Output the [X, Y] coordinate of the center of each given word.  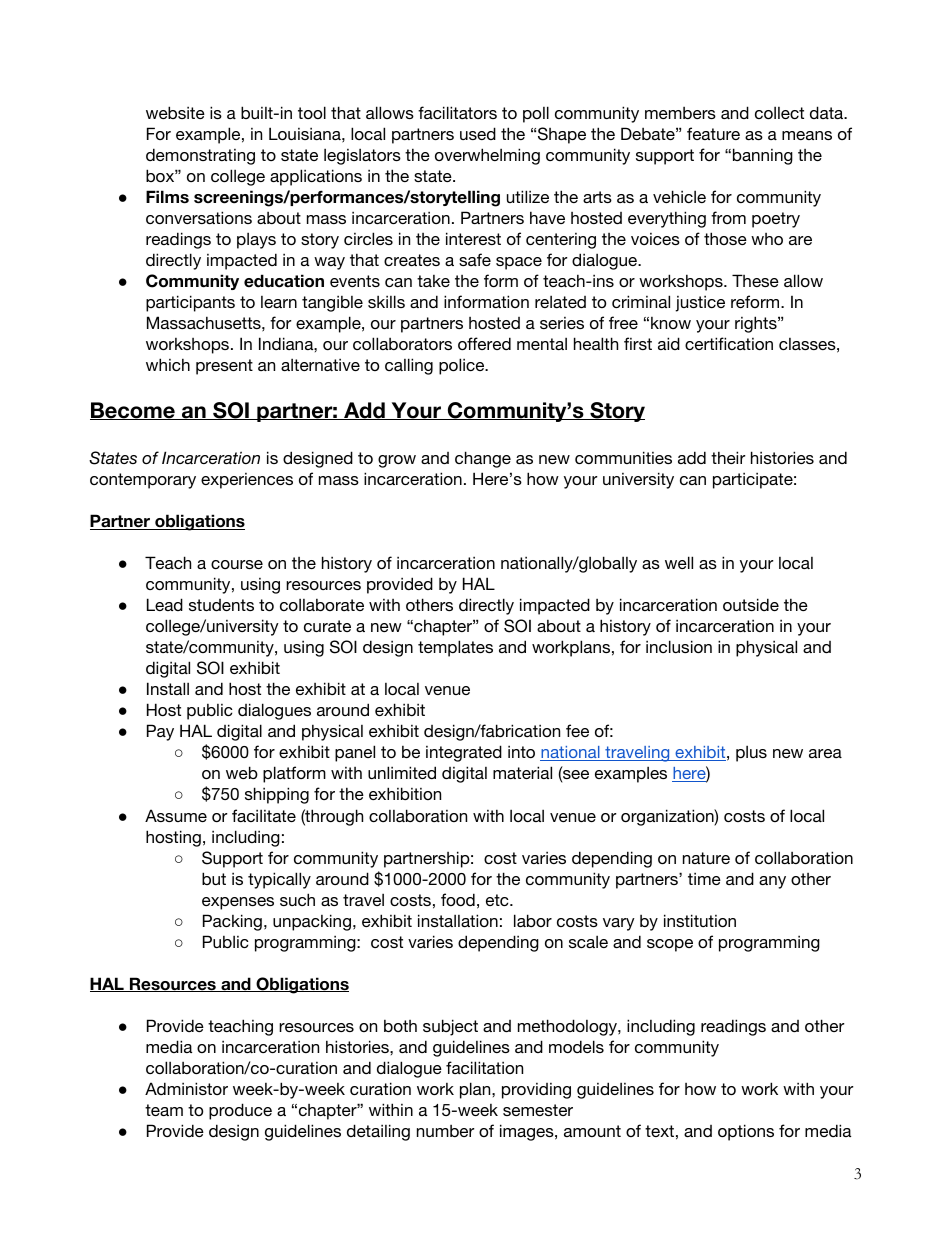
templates [455, 648]
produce [240, 1111]
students [221, 605]
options [746, 1132]
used [478, 133]
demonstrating [200, 156]
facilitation [484, 1067]
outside [751, 604]
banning [763, 156]
